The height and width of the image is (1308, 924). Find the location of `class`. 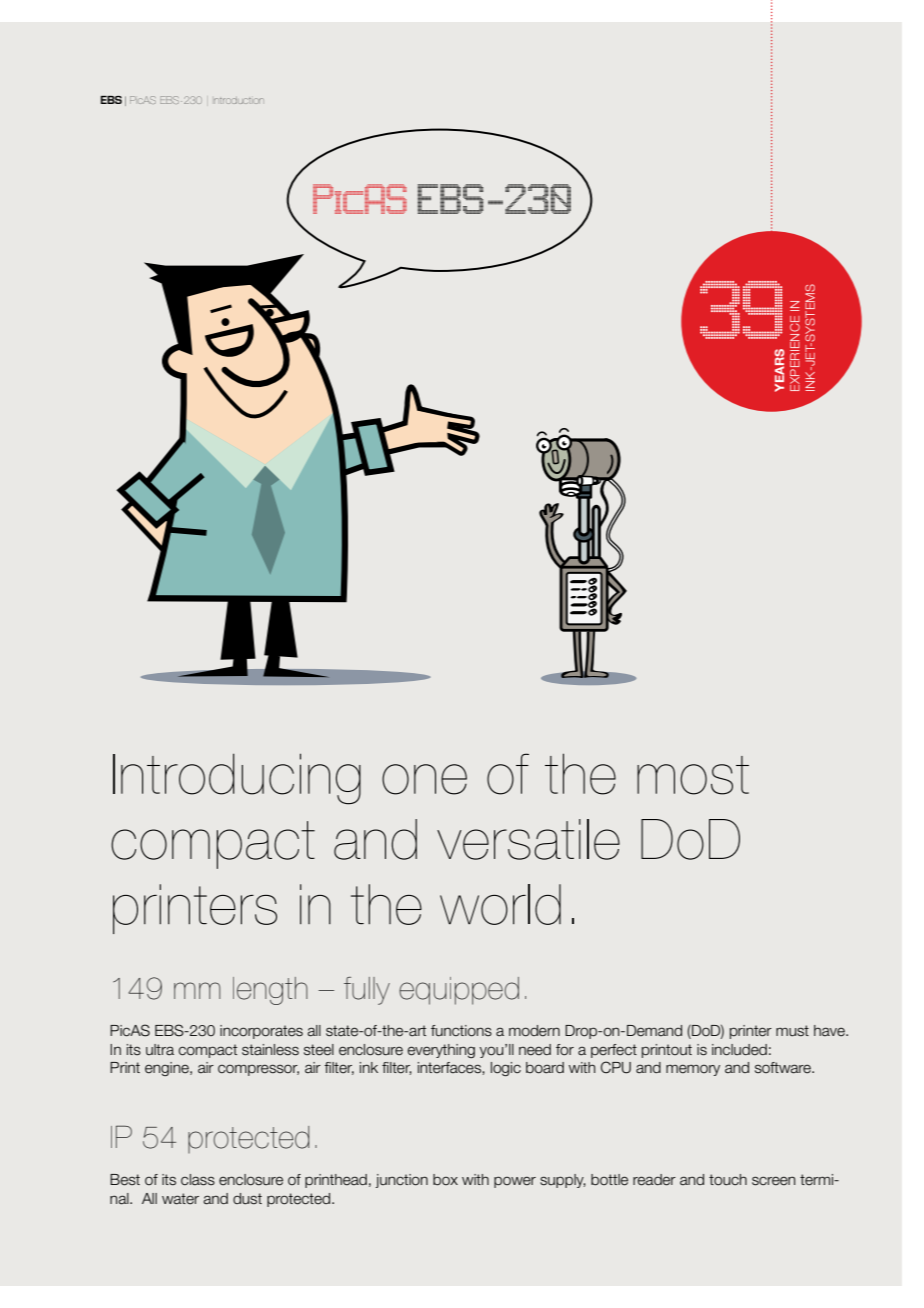

class is located at coordinates (198, 1180).
